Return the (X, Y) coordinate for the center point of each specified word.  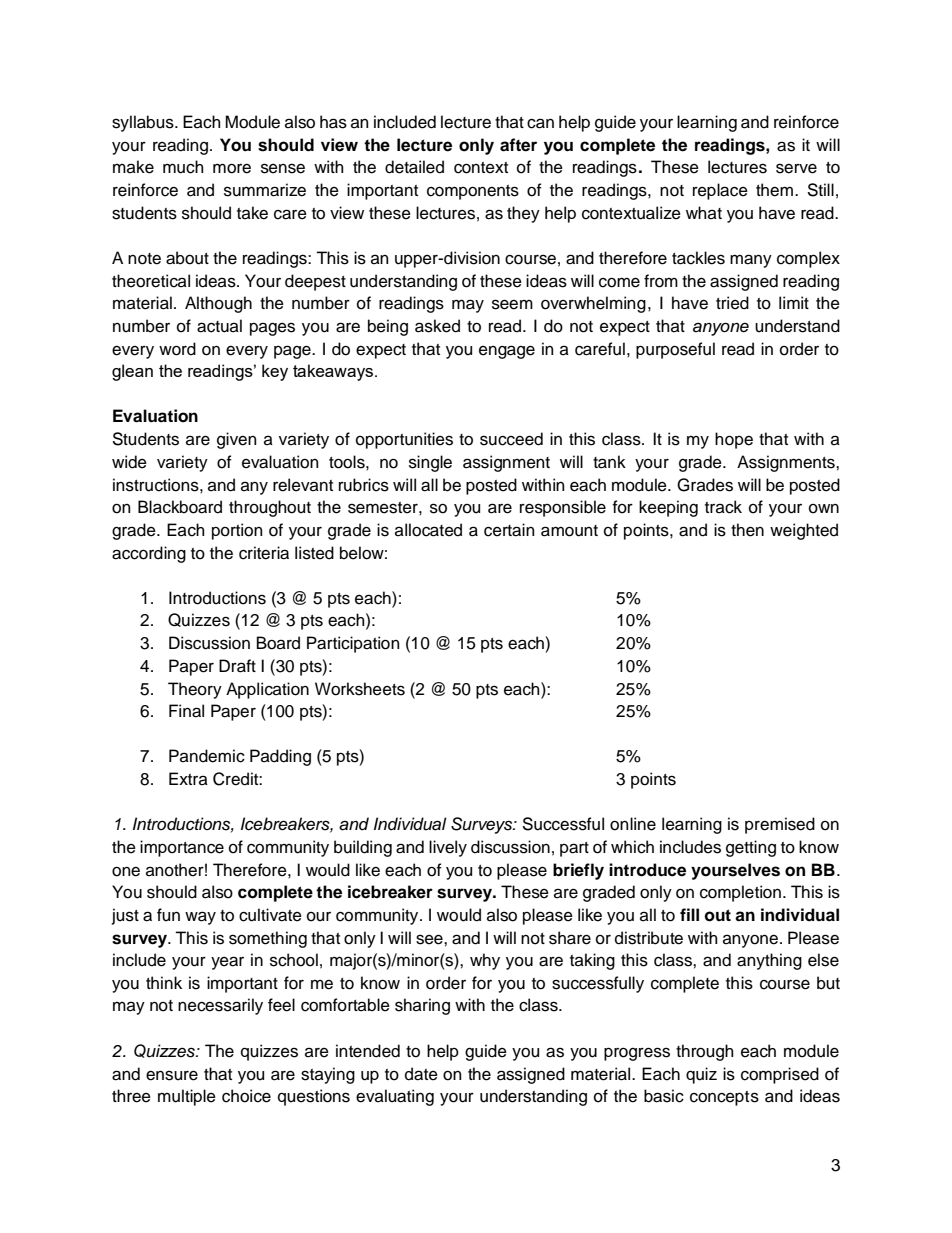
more (232, 168)
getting (751, 848)
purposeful (675, 350)
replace (720, 191)
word (177, 349)
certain (509, 530)
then (747, 530)
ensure (172, 1075)
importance (182, 848)
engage (507, 352)
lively (448, 848)
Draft (237, 666)
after (518, 145)
